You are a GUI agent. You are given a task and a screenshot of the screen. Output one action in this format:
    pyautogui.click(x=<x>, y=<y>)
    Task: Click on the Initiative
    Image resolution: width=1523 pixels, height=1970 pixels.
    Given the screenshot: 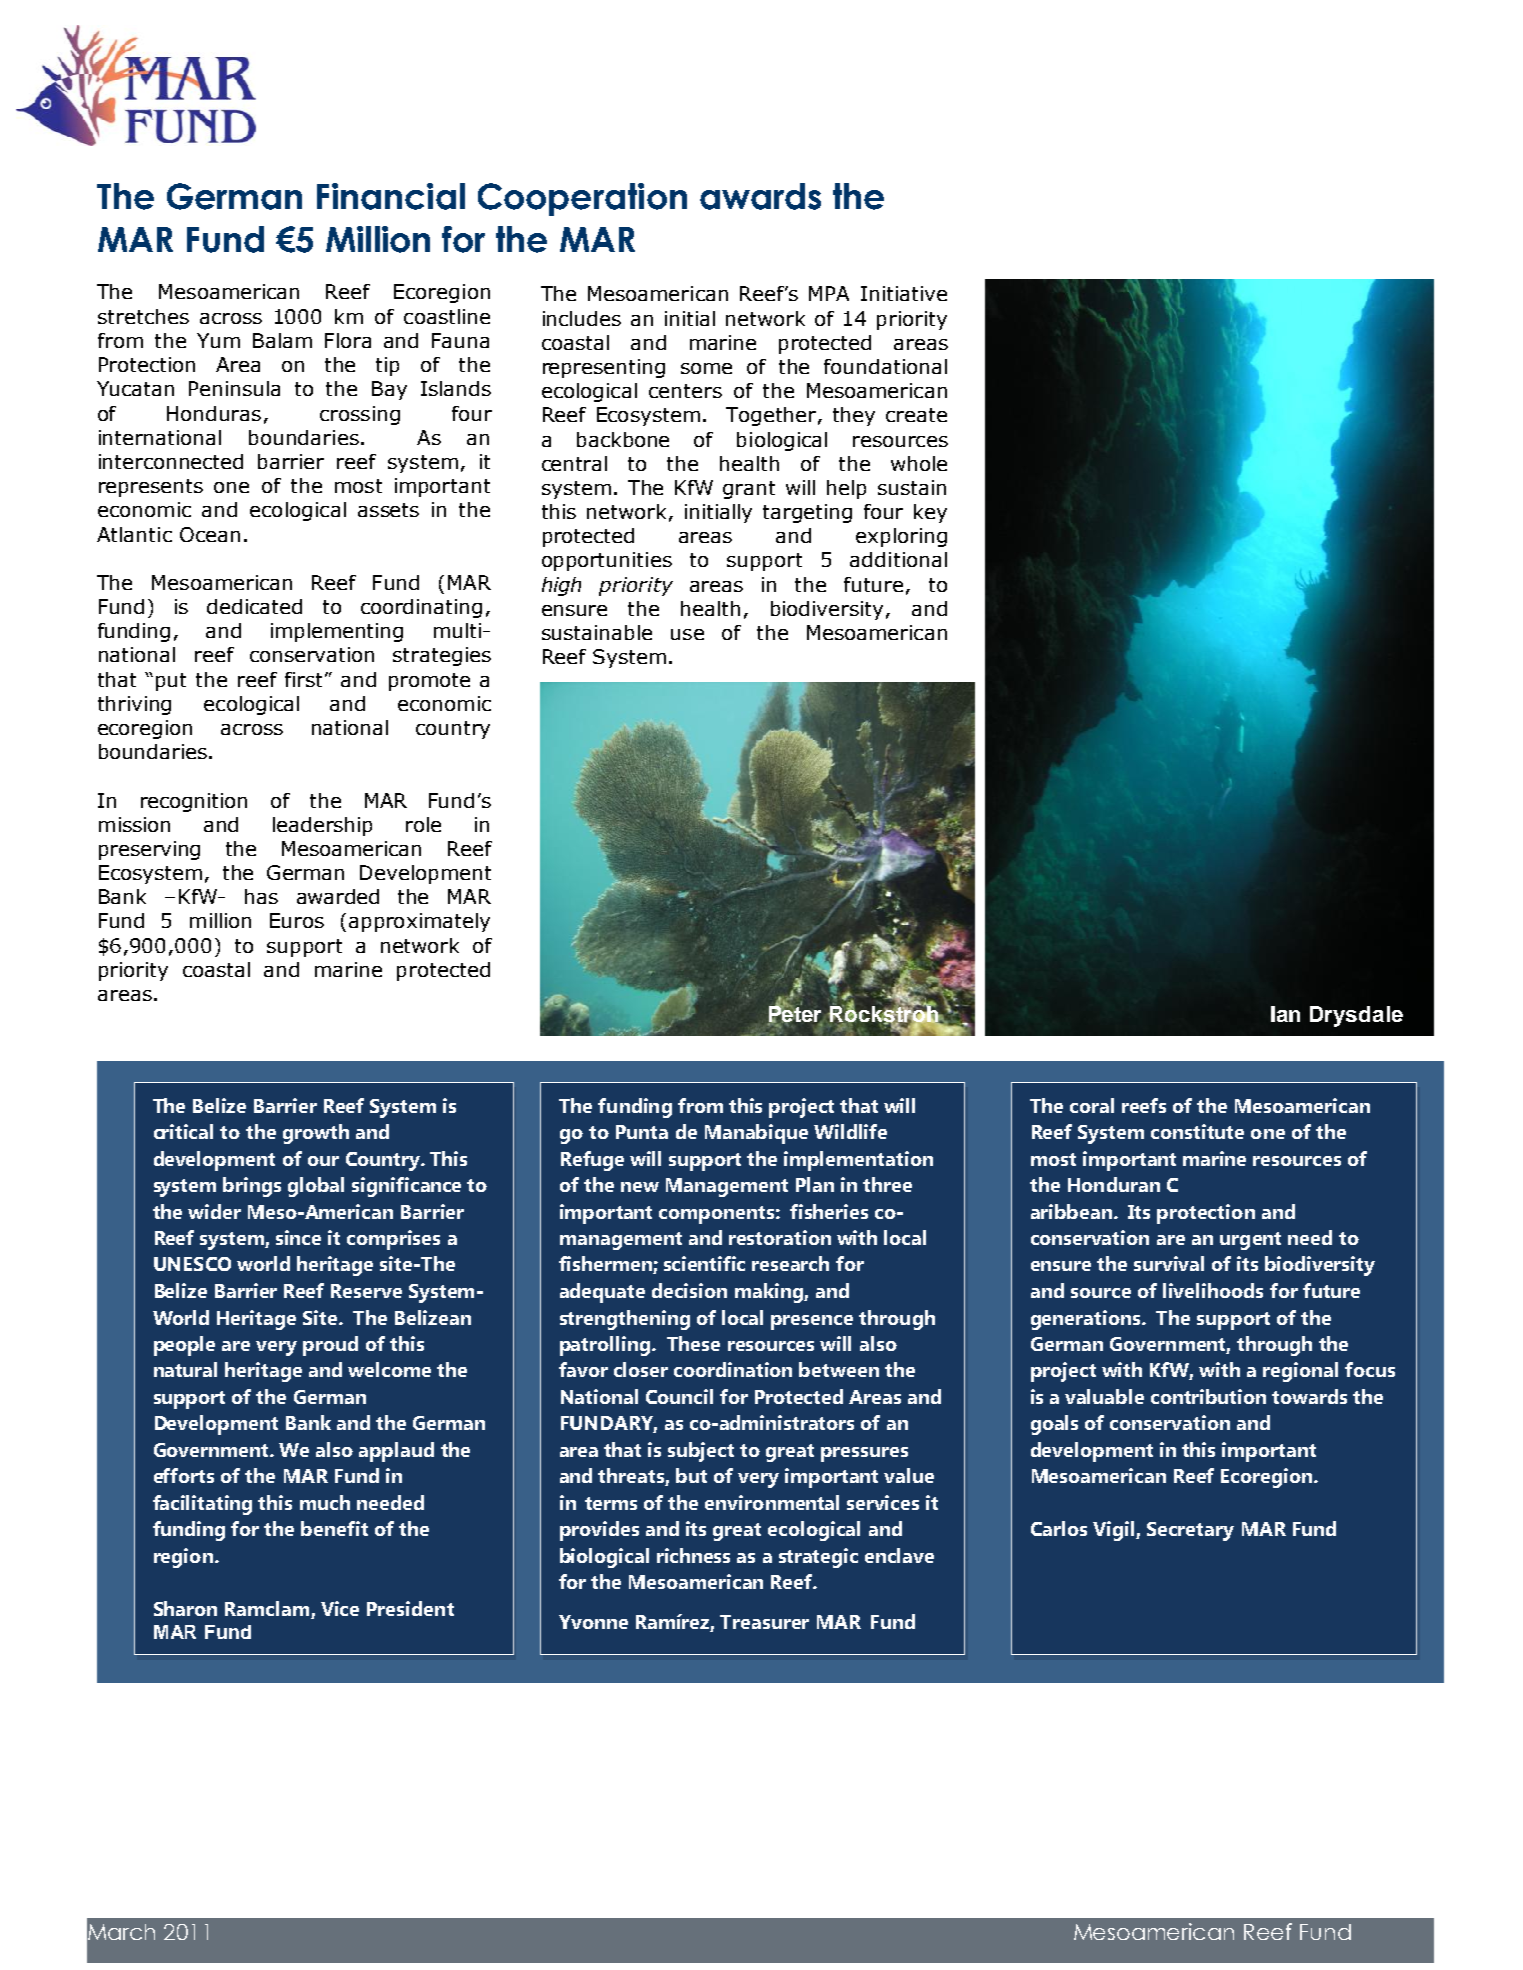 What is the action you would take?
    pyautogui.click(x=904, y=293)
